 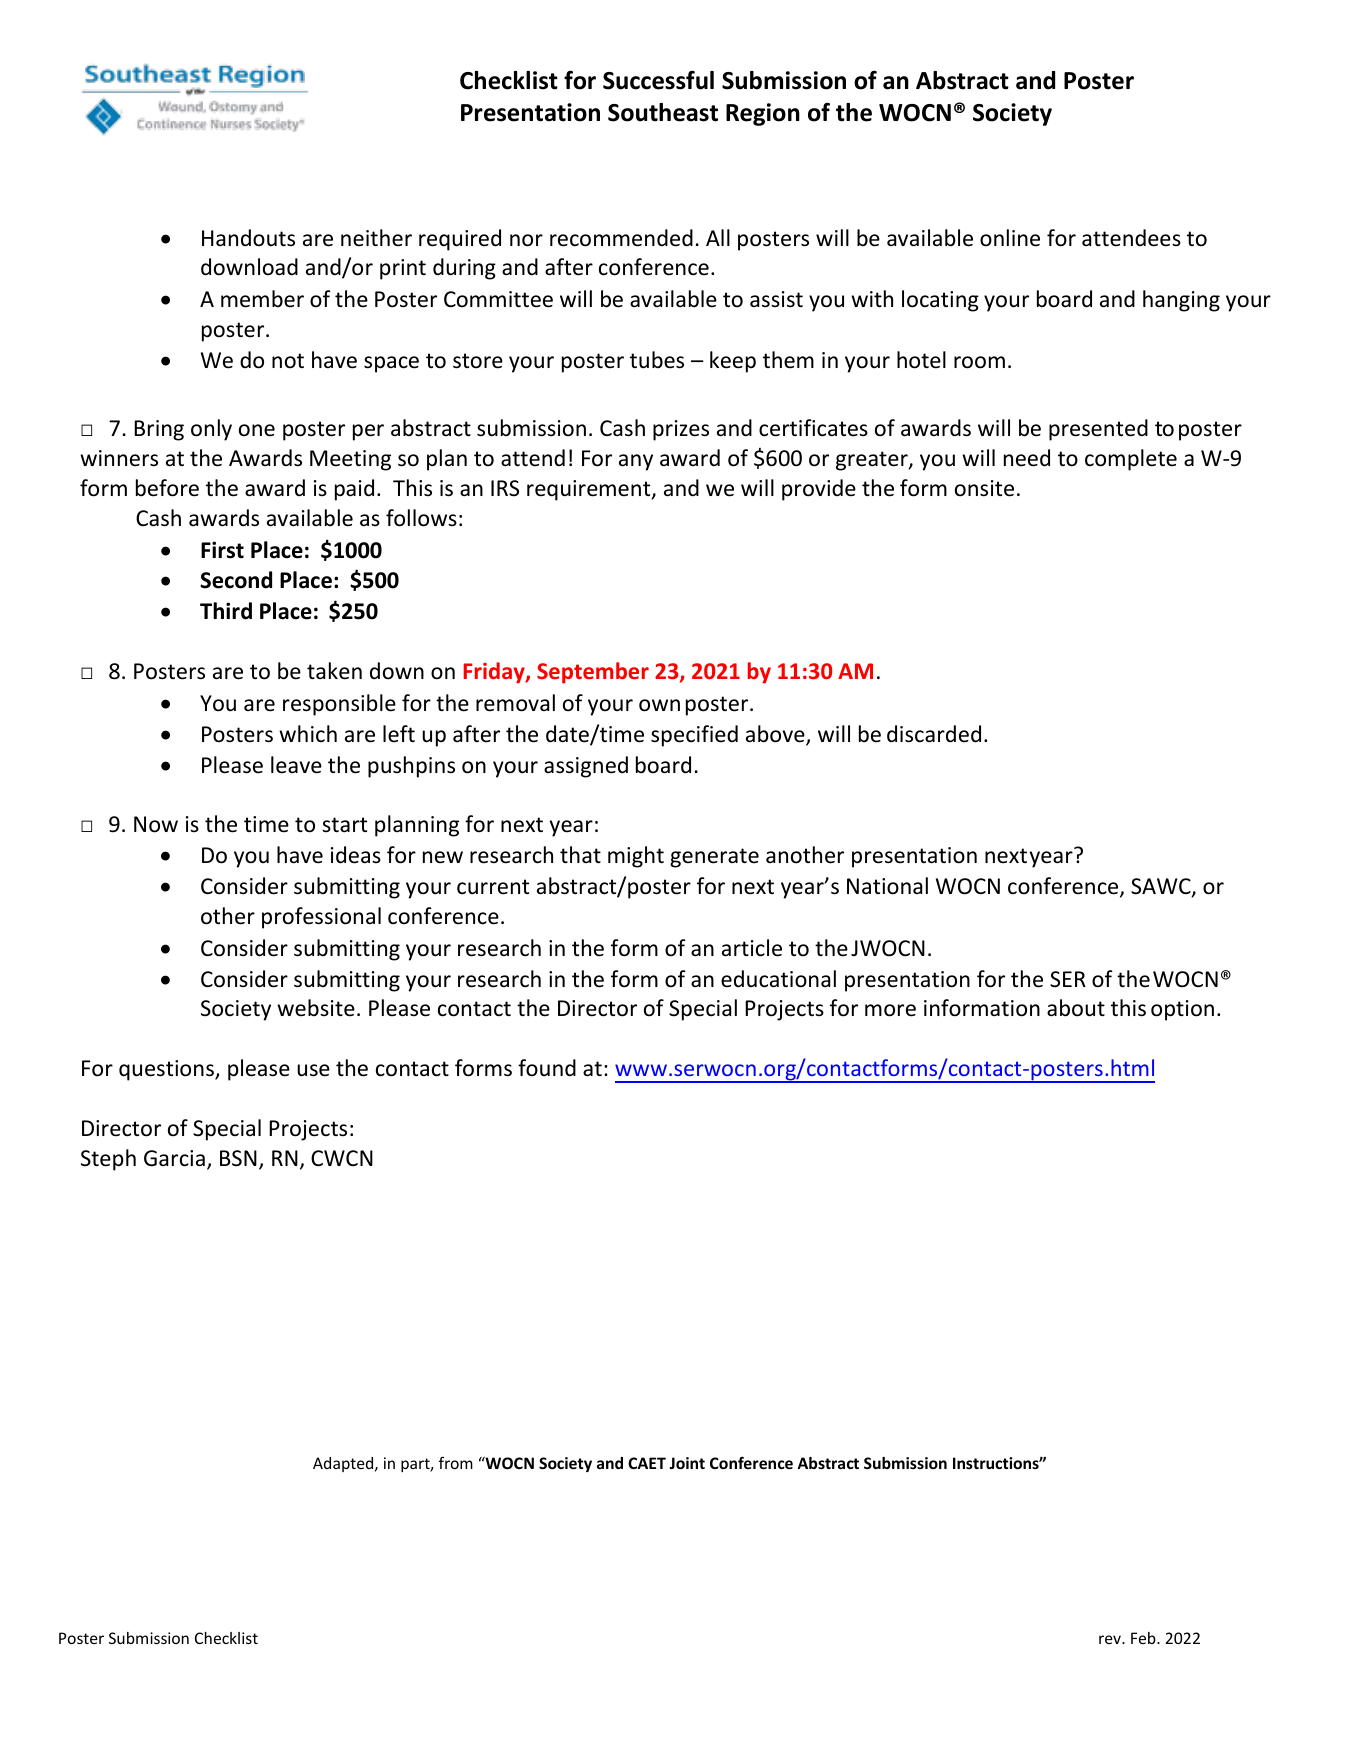 What do you see at coordinates (1076, 1008) in the screenshot?
I see `about` at bounding box center [1076, 1008].
